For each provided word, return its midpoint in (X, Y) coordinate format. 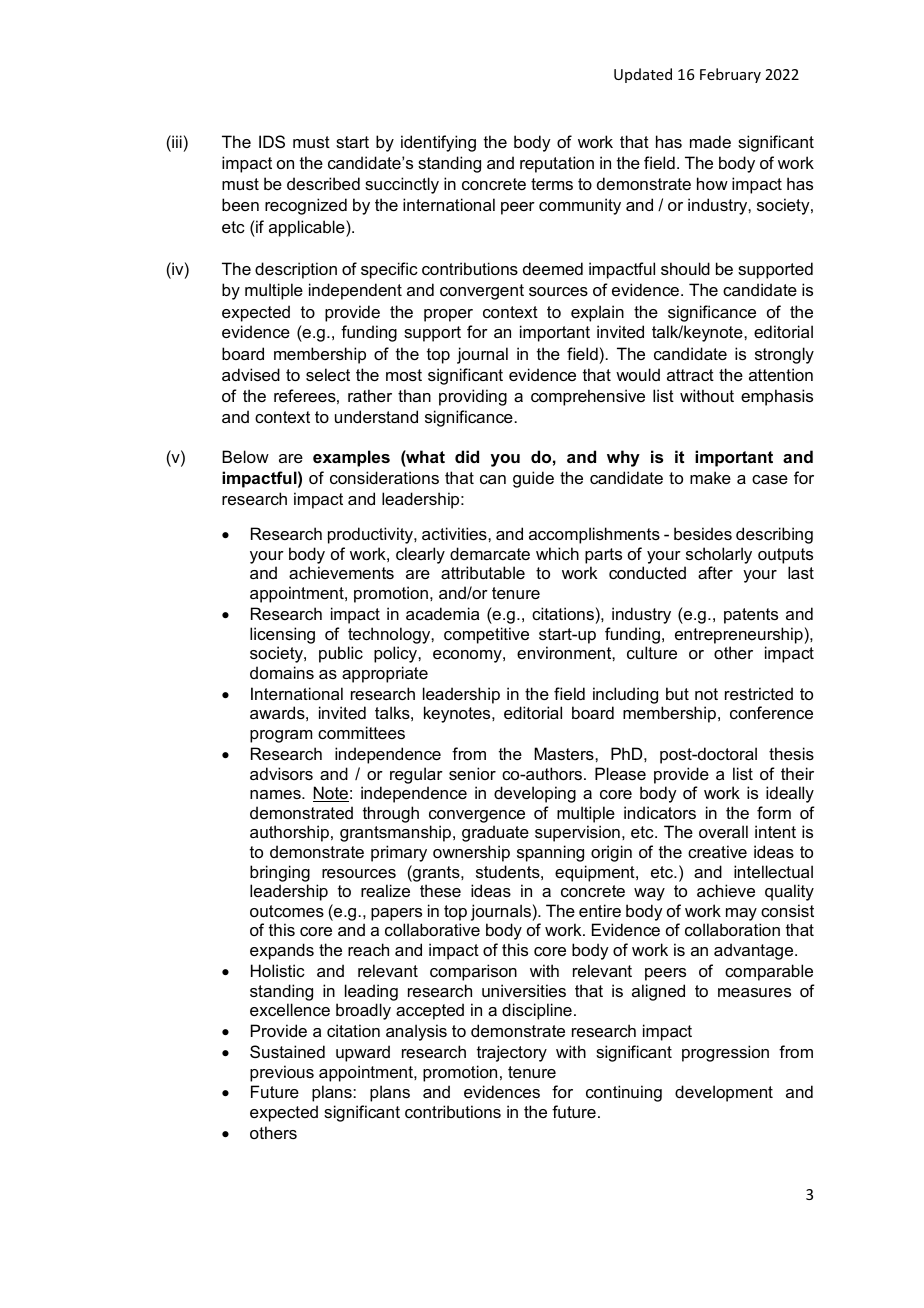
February (730, 75)
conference (771, 712)
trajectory (512, 1053)
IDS (272, 141)
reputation (557, 164)
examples (351, 458)
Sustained (287, 1051)
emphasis (777, 397)
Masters (565, 753)
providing (473, 397)
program (281, 736)
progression (725, 1053)
